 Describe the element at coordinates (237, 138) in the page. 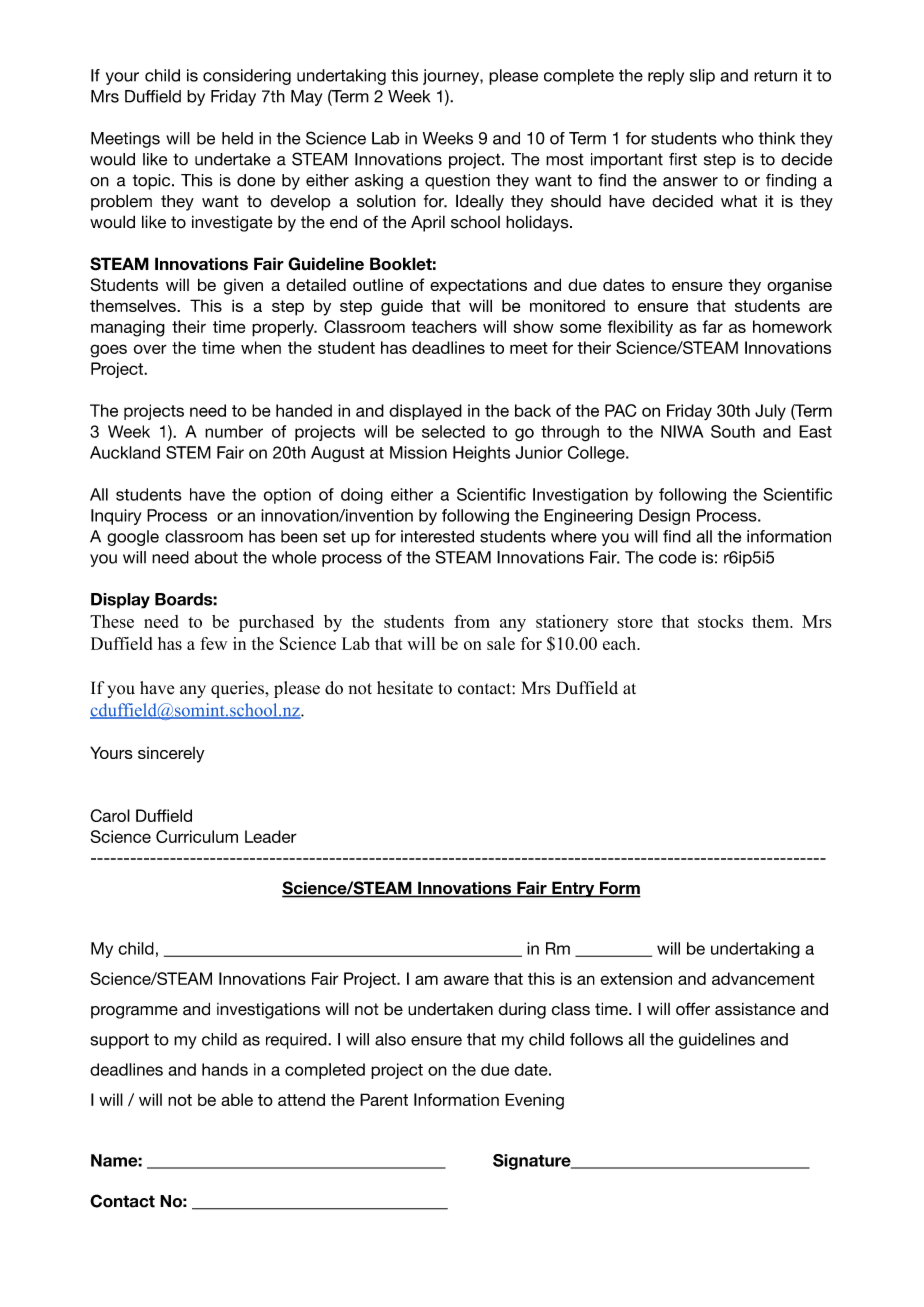

I see `held` at that location.
